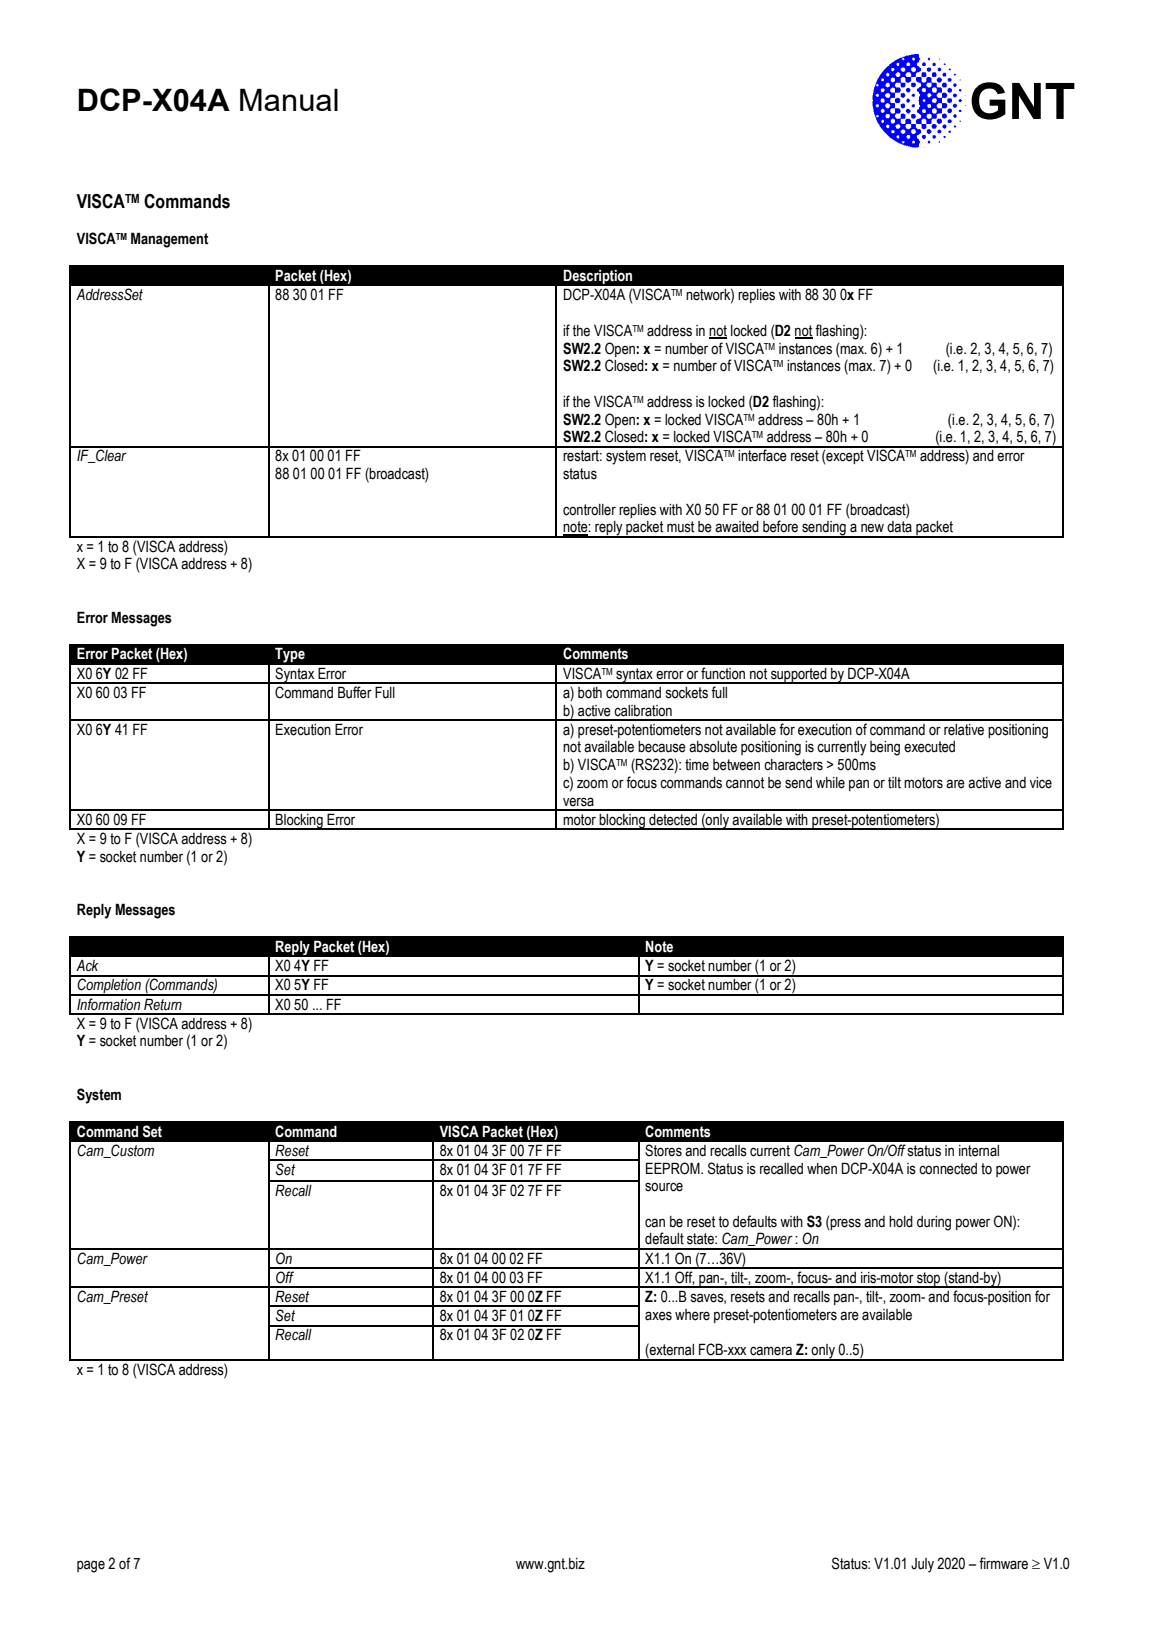 The image size is (1150, 1627). What do you see at coordinates (664, 1187) in the page?
I see `source` at bounding box center [664, 1187].
